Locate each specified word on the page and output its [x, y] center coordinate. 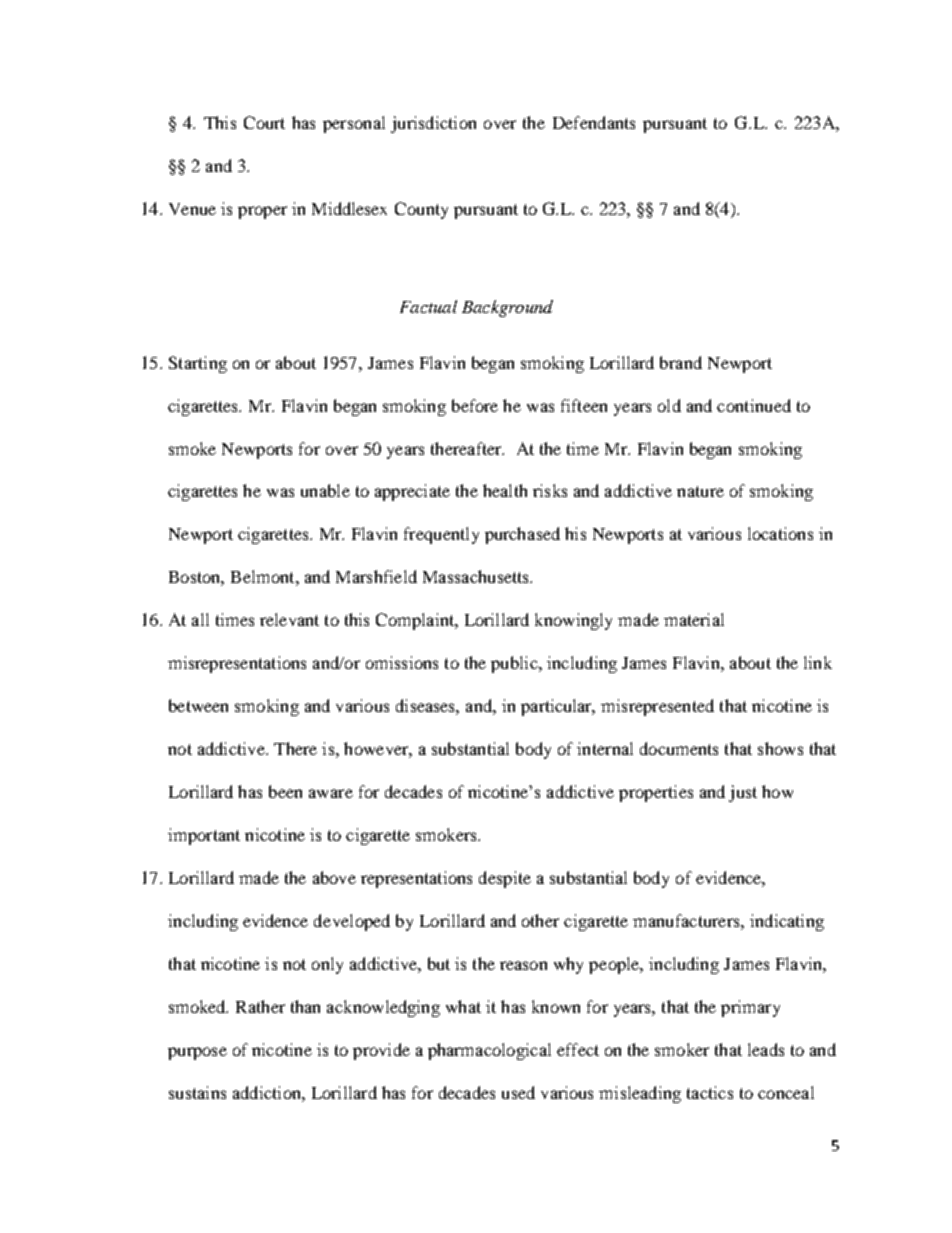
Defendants [594, 122]
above [334, 877]
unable [325, 490]
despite [505, 879]
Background [507, 308]
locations [780, 533]
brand [681, 362]
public [515, 664]
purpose [197, 1053]
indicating [787, 922]
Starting [198, 364]
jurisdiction [433, 124]
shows [780, 748]
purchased [522, 535]
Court [264, 122]
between [198, 705]
